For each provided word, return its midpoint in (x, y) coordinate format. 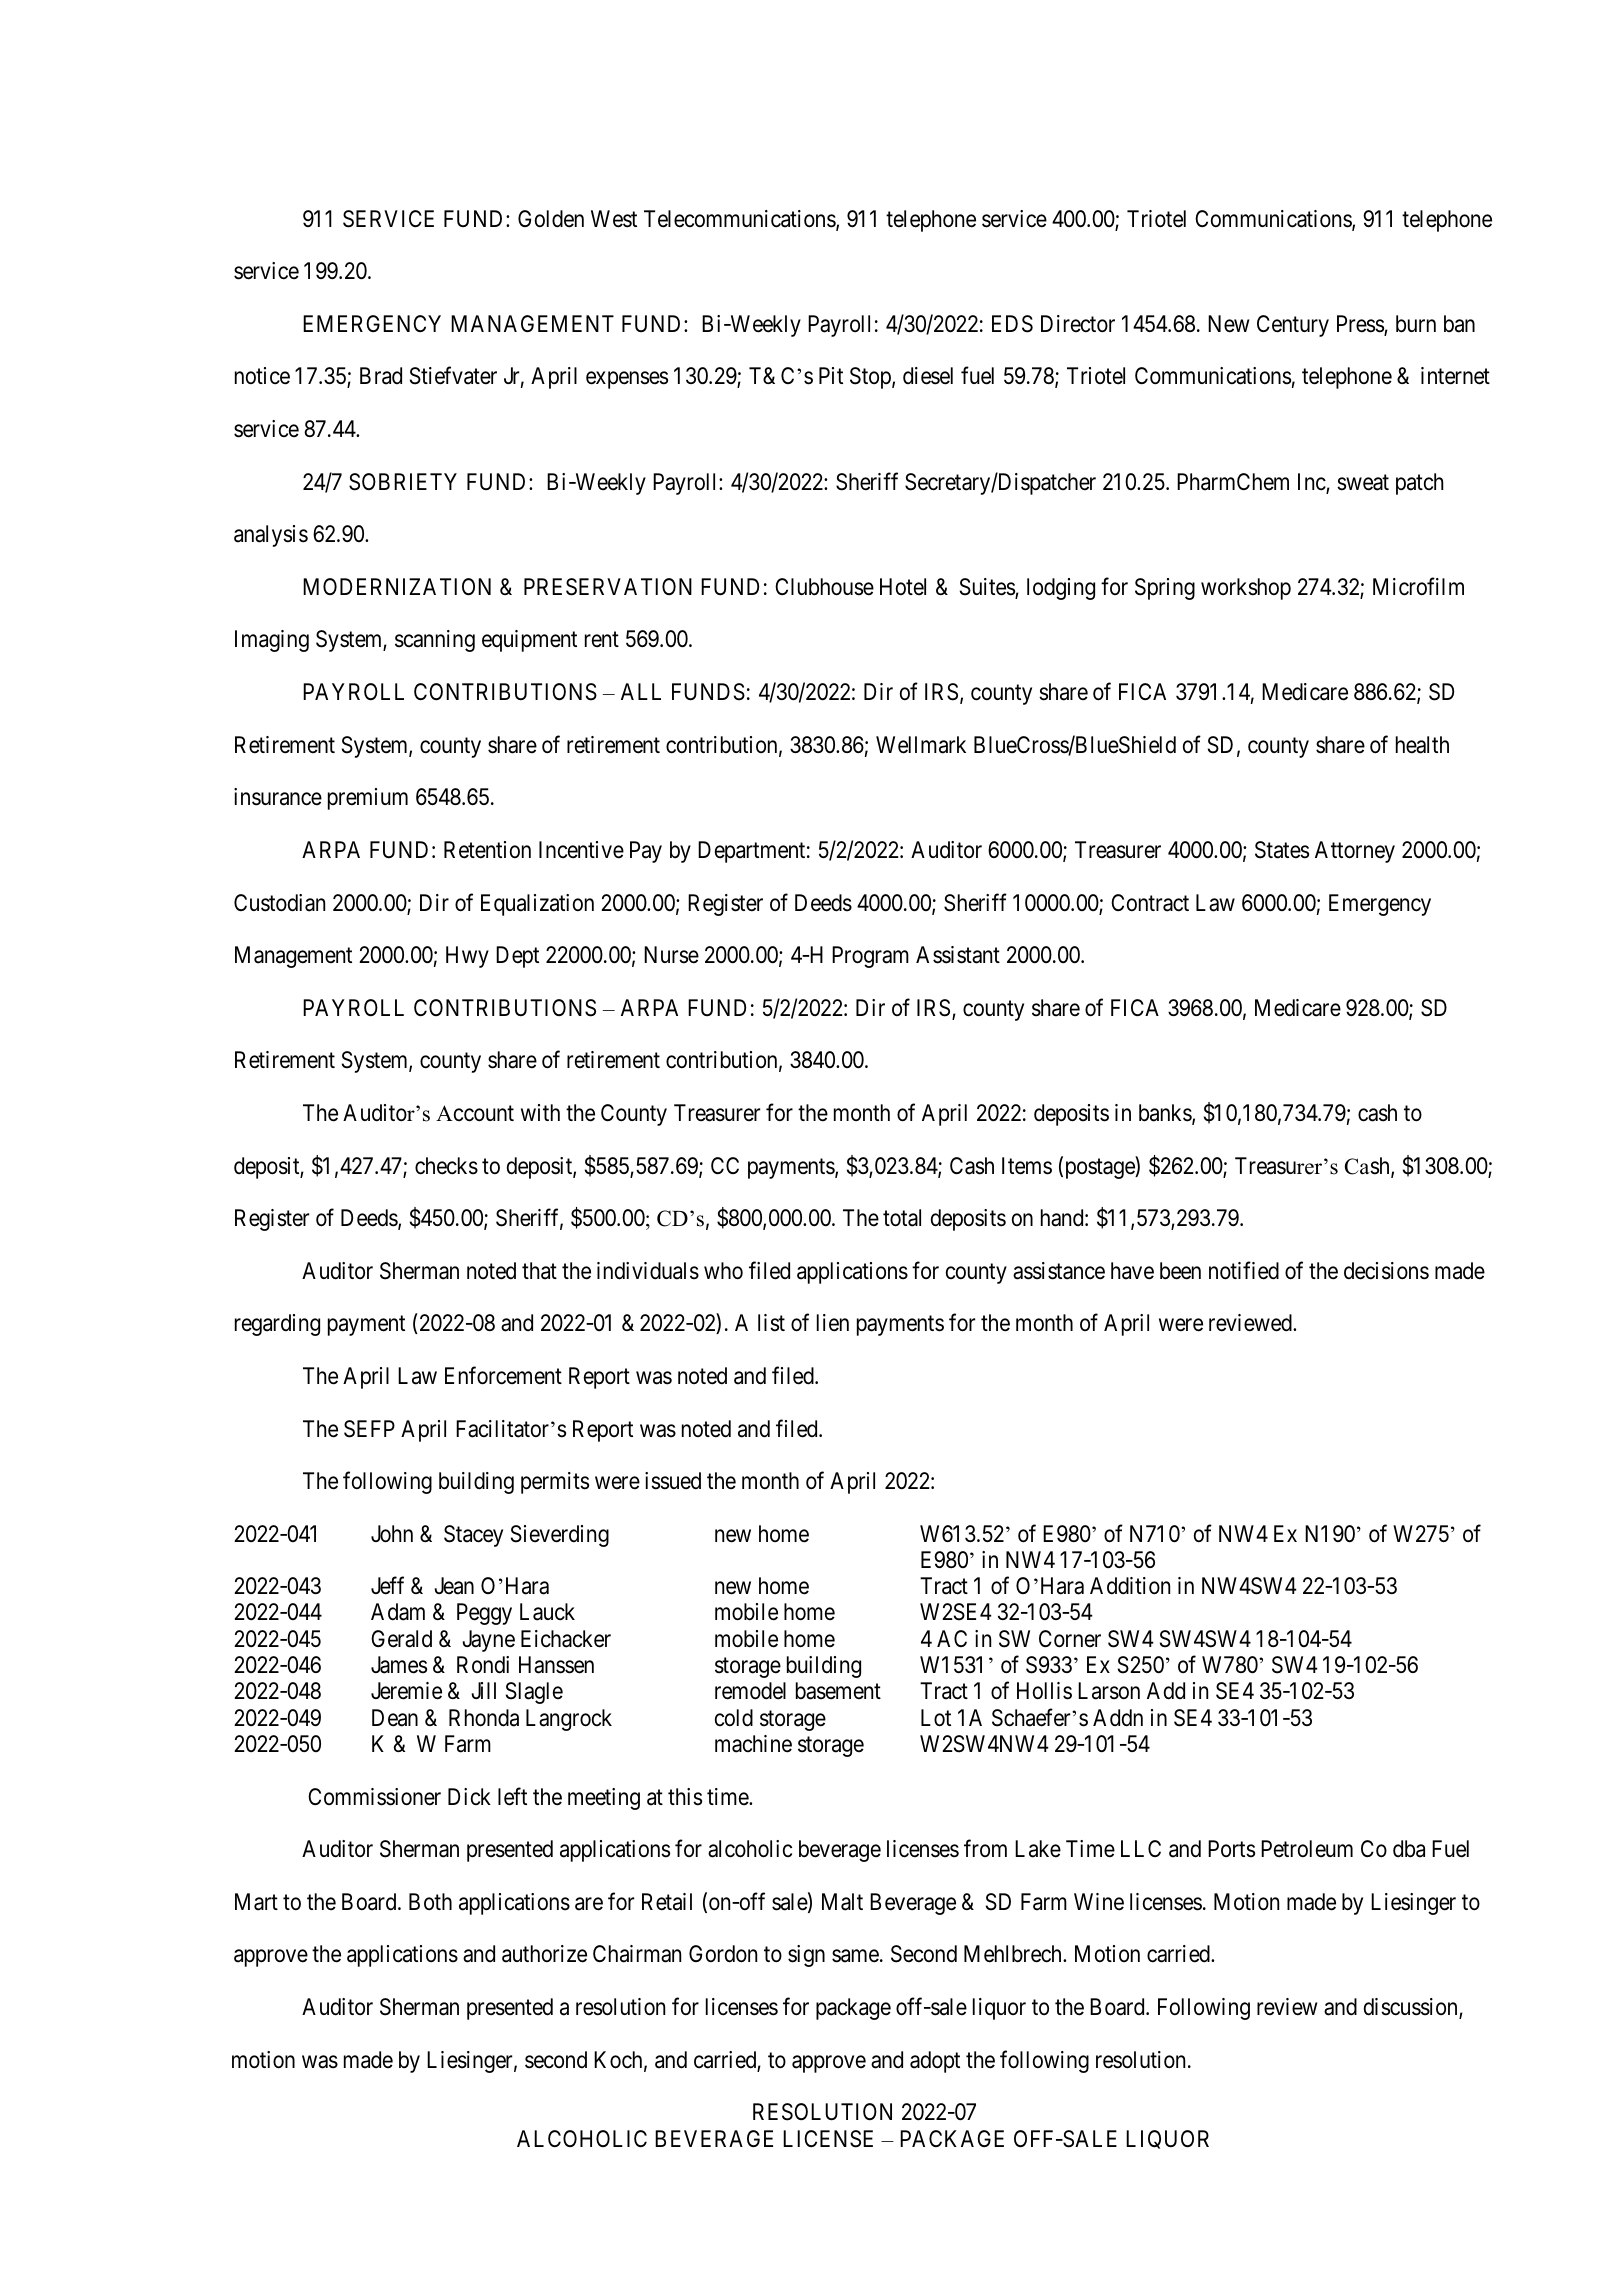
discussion (1412, 2008)
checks (446, 1166)
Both (430, 1901)
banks (1166, 1114)
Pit (831, 375)
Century (1293, 326)
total (902, 1218)
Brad (381, 376)
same (855, 1956)
